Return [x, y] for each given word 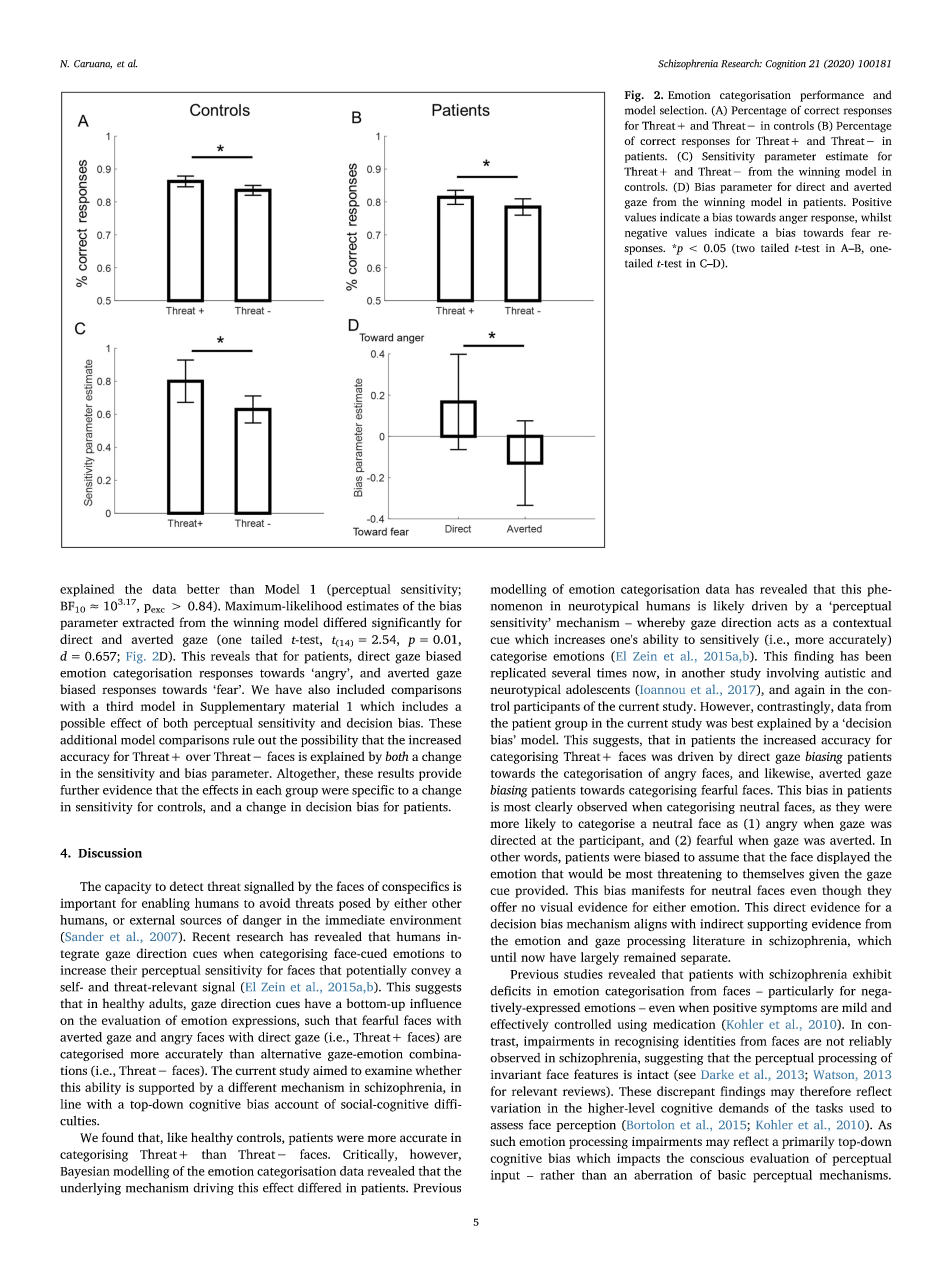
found [118, 1137]
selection [683, 110]
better [203, 589]
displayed [843, 858]
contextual [862, 622]
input [505, 1176]
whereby [661, 623]
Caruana [93, 64]
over [198, 757]
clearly [554, 808]
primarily [808, 1142]
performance [832, 96]
